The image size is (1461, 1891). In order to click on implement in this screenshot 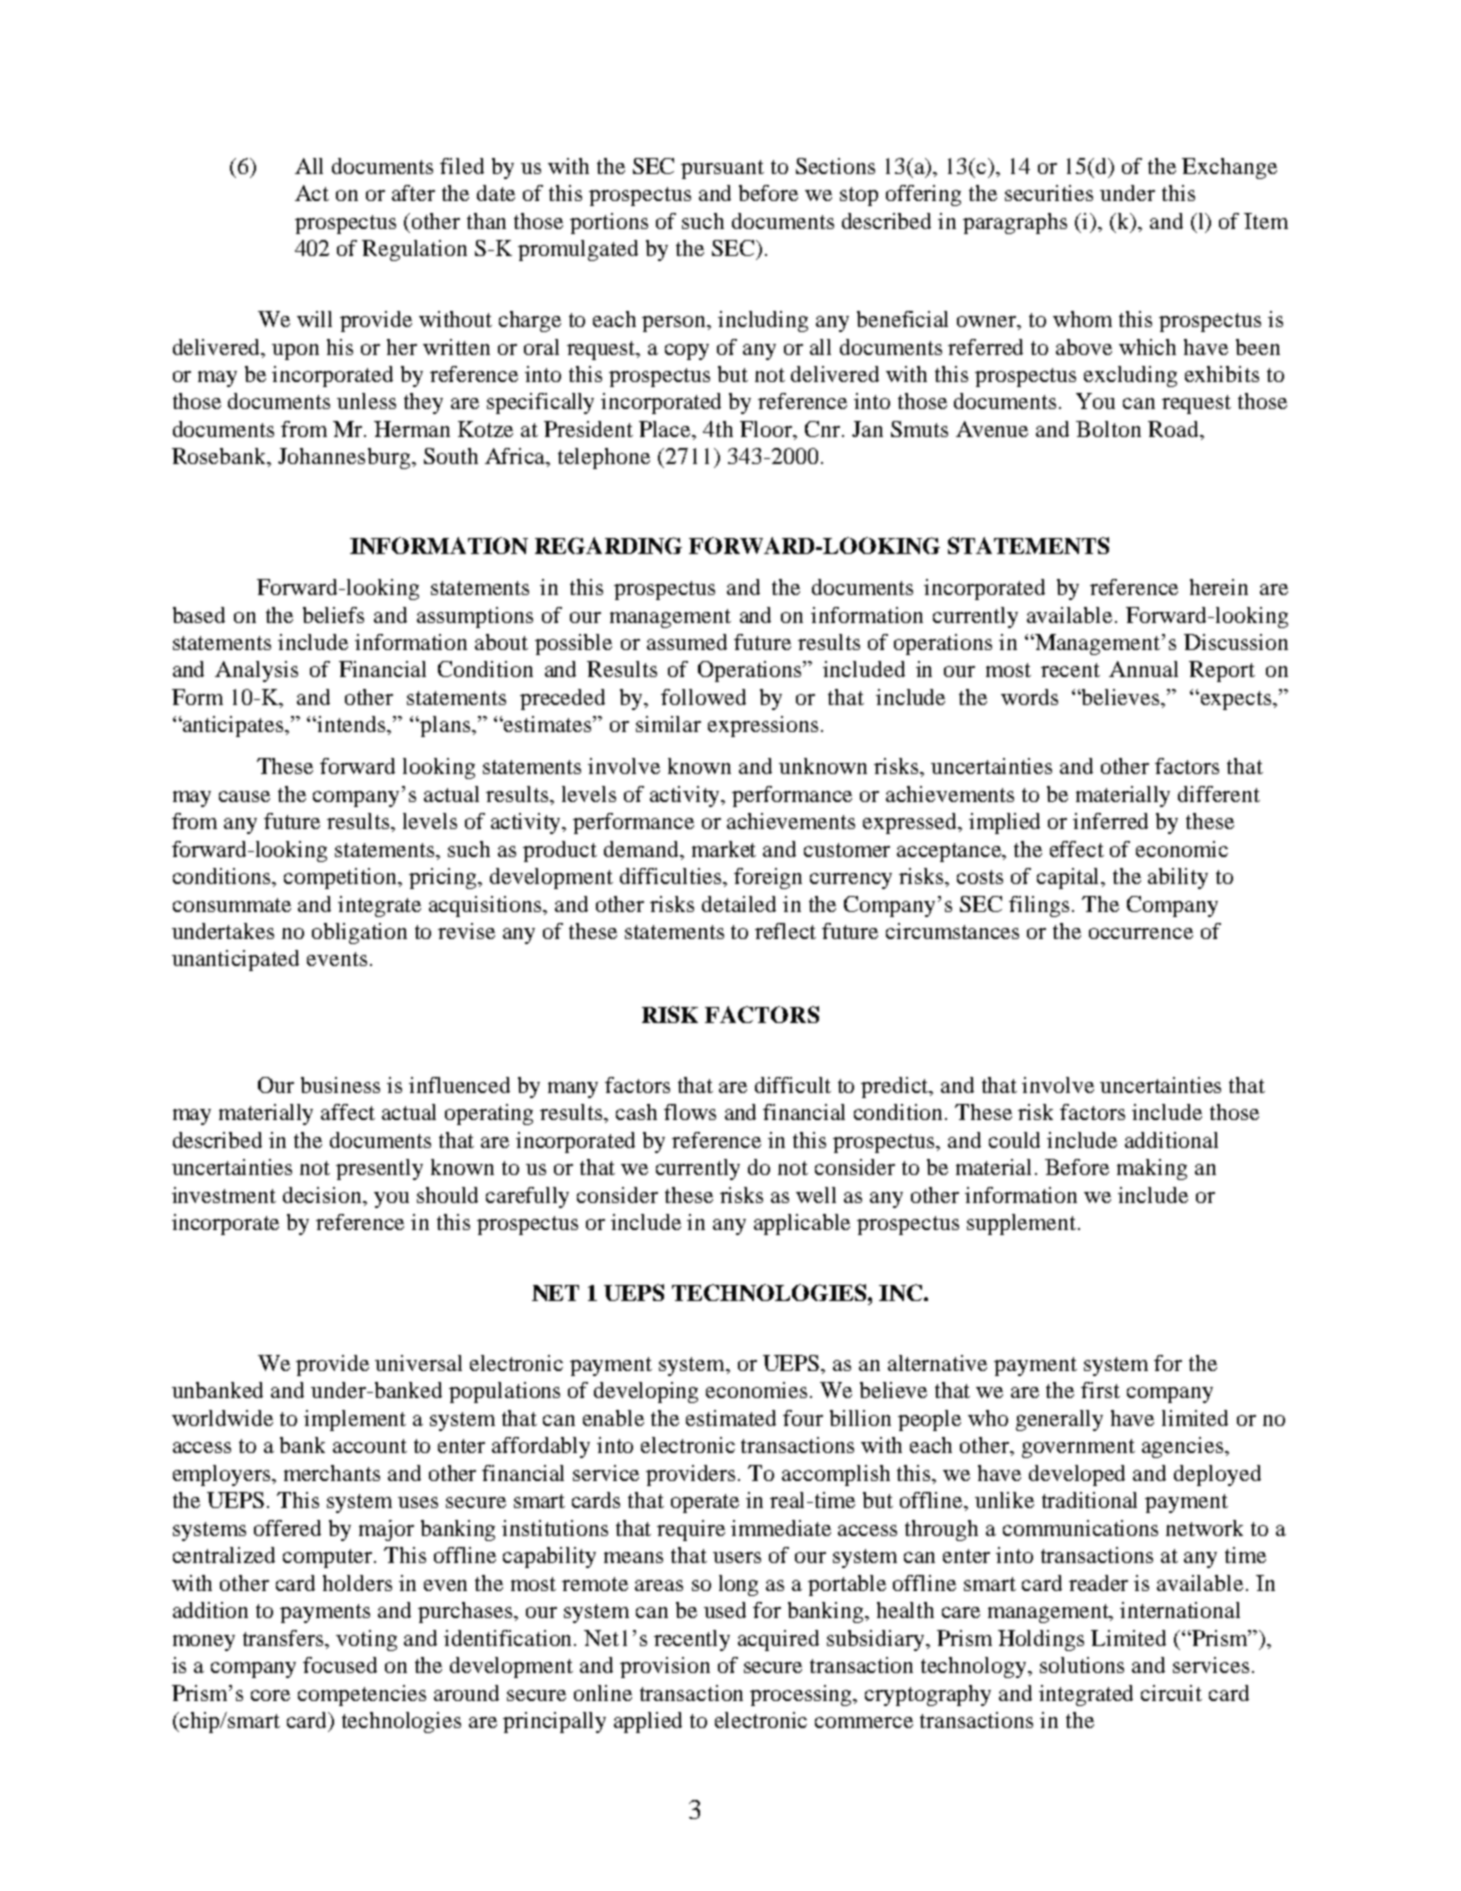, I will do `click(355, 1420)`.
